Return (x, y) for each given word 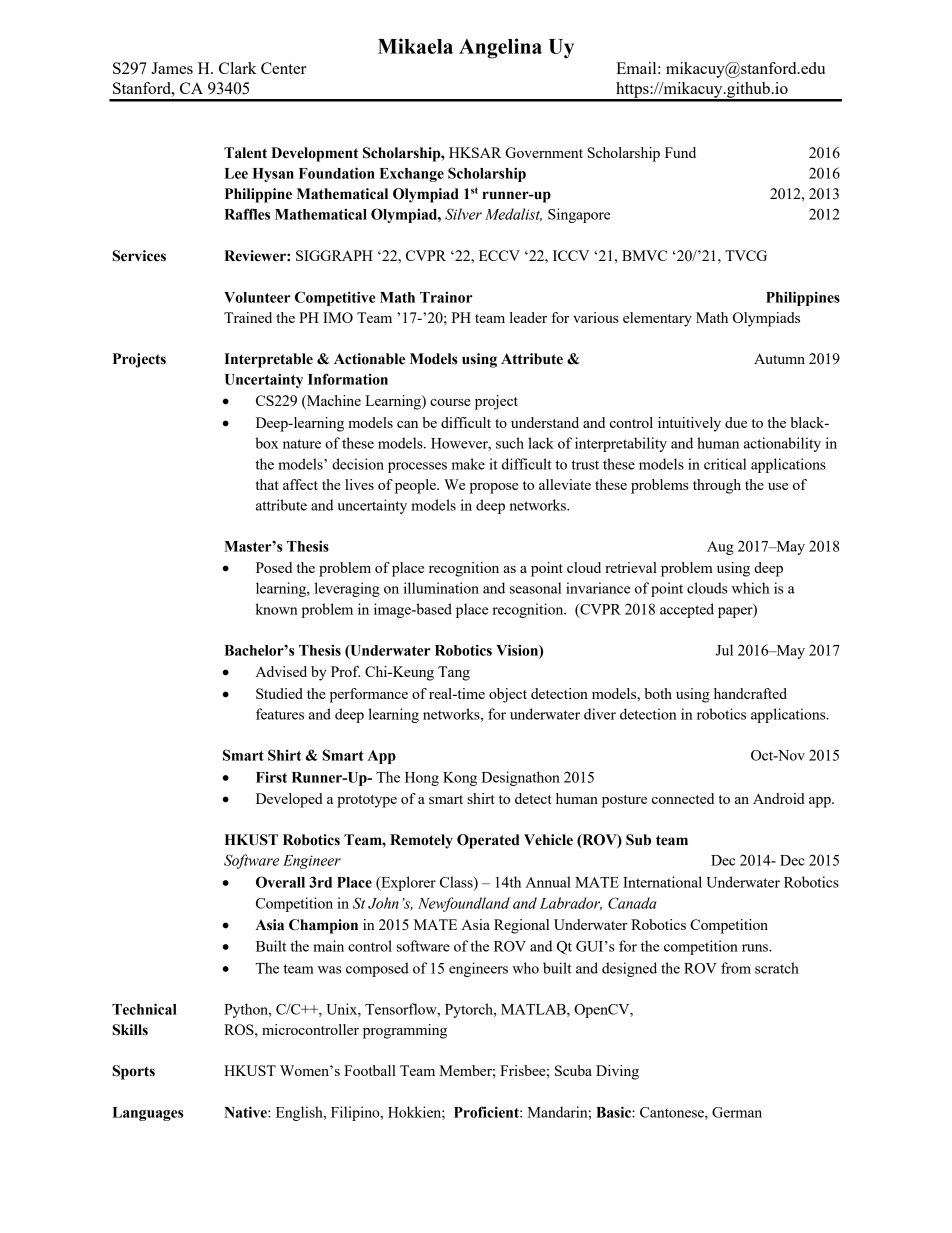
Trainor (446, 297)
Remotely (421, 841)
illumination (441, 588)
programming (405, 1031)
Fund (680, 152)
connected (683, 798)
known (277, 609)
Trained (248, 317)
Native (246, 1112)
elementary (657, 319)
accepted (687, 610)
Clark (238, 68)
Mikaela (415, 46)
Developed (289, 800)
